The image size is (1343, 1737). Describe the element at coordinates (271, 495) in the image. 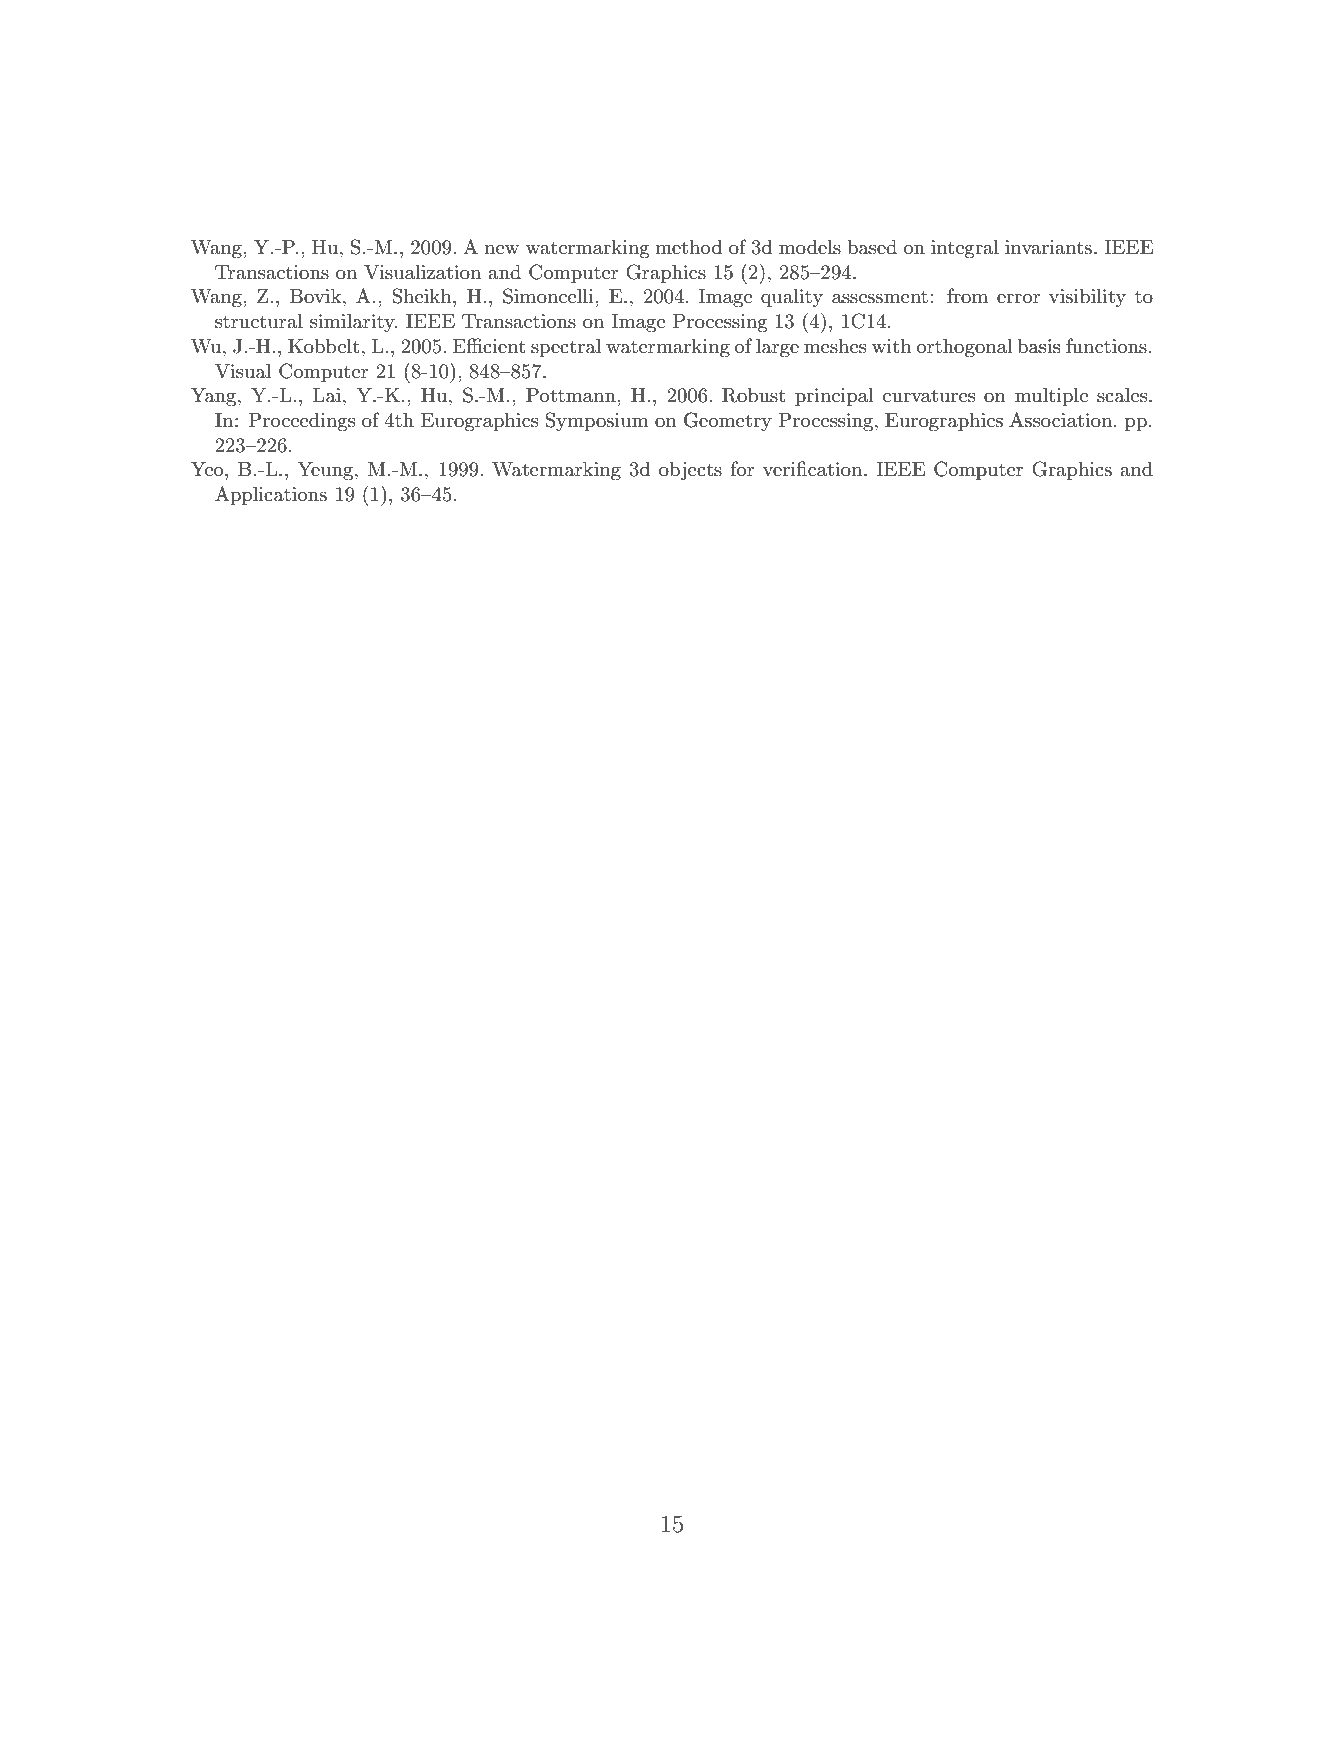

I see `Applications` at that location.
